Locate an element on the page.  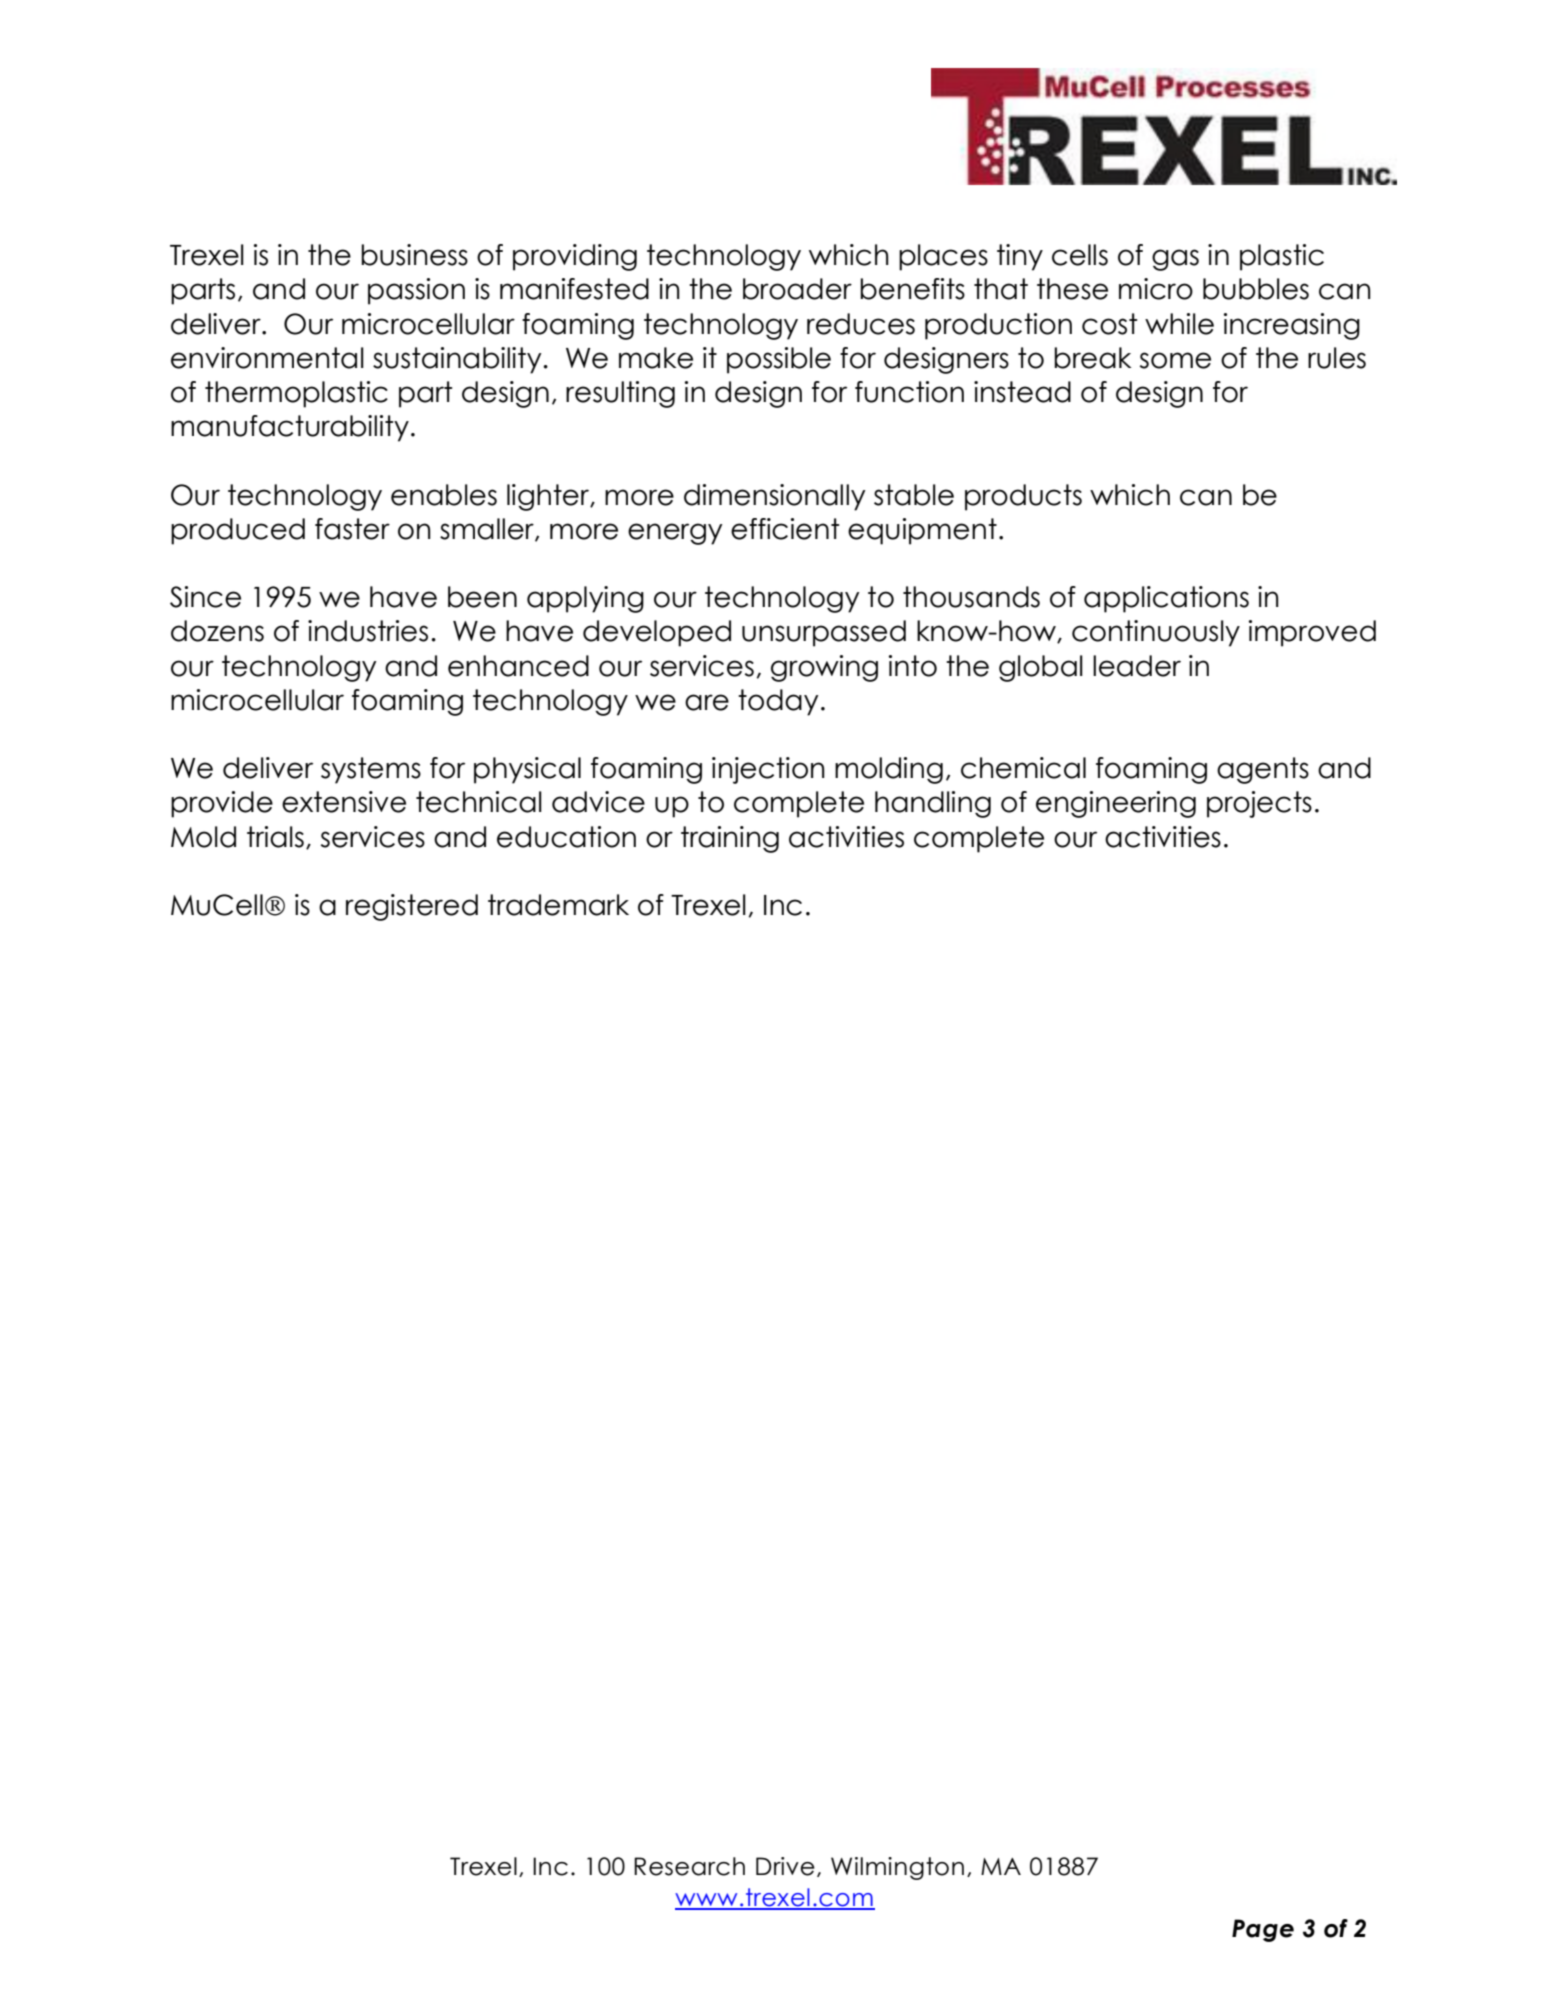
broader is located at coordinates (797, 289).
